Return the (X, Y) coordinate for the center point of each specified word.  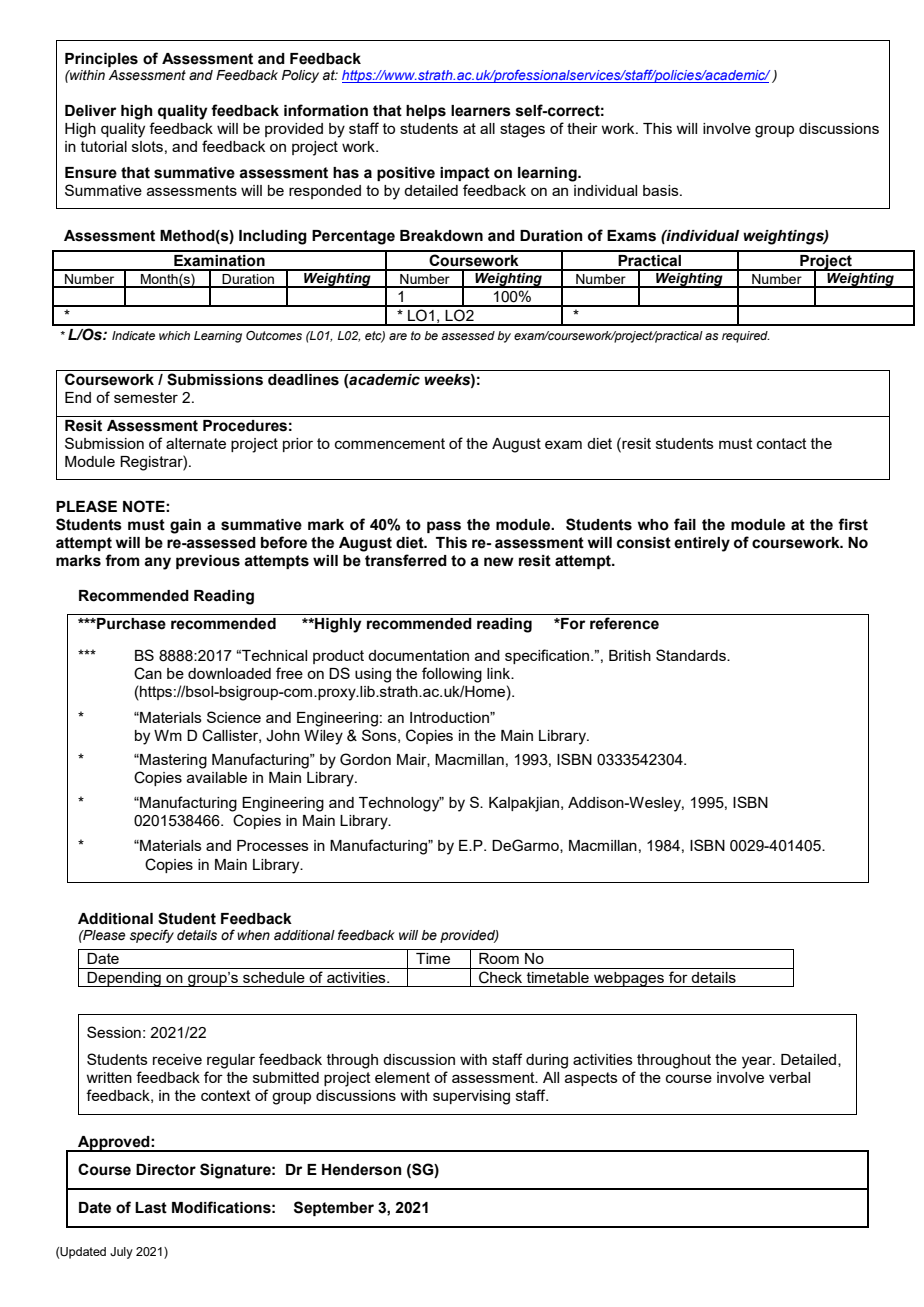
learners (481, 111)
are (398, 336)
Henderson (362, 1170)
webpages (629, 979)
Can (148, 673)
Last (151, 1208)
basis (662, 190)
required (746, 337)
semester (146, 397)
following (452, 675)
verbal (789, 1077)
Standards (692, 655)
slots (147, 146)
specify (152, 936)
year (758, 1062)
